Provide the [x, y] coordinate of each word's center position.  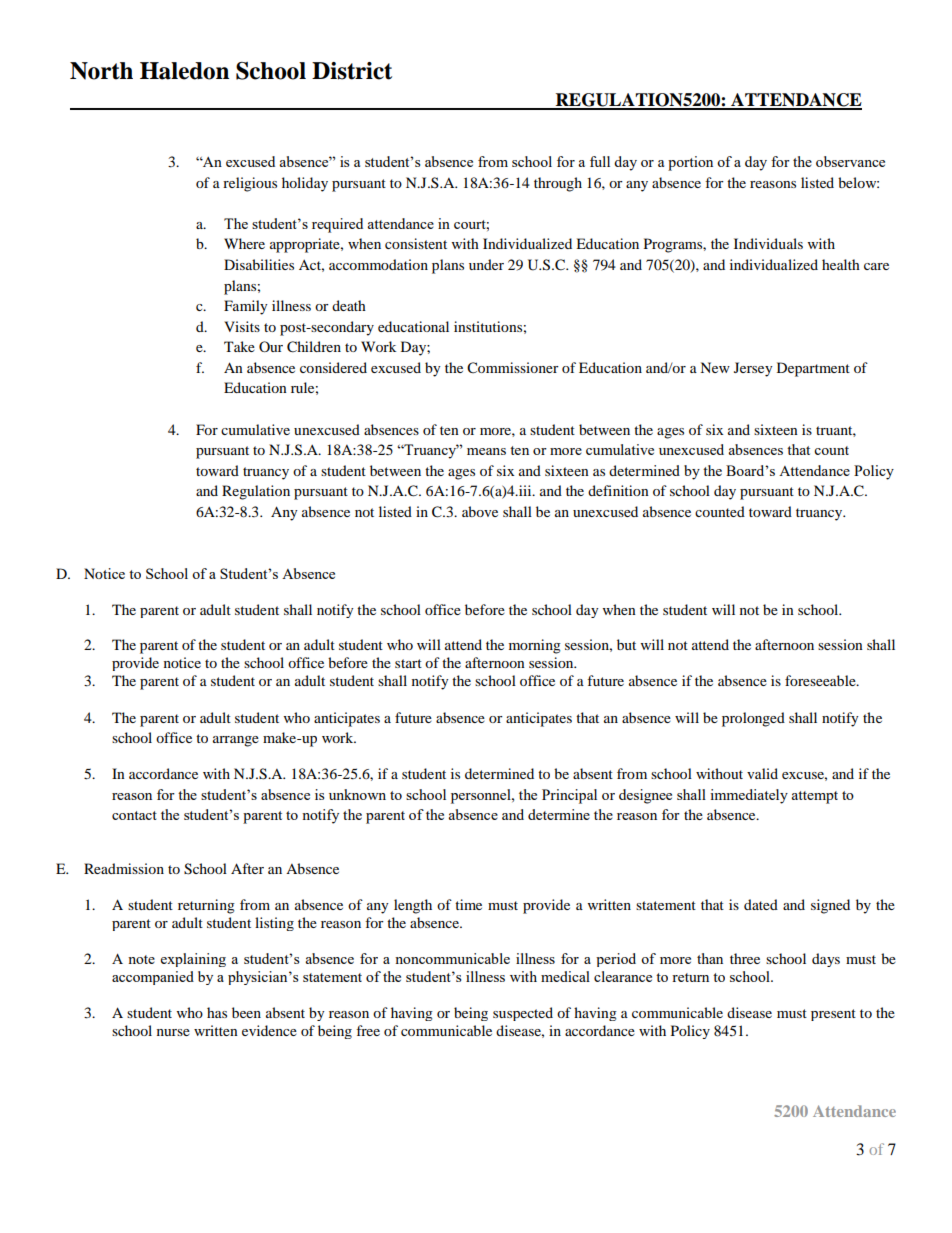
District [352, 71]
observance [850, 161]
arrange [236, 741]
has [217, 1012]
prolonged [753, 719]
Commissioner [513, 368]
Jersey [753, 369]
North [101, 71]
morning [535, 646]
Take [239, 346]
